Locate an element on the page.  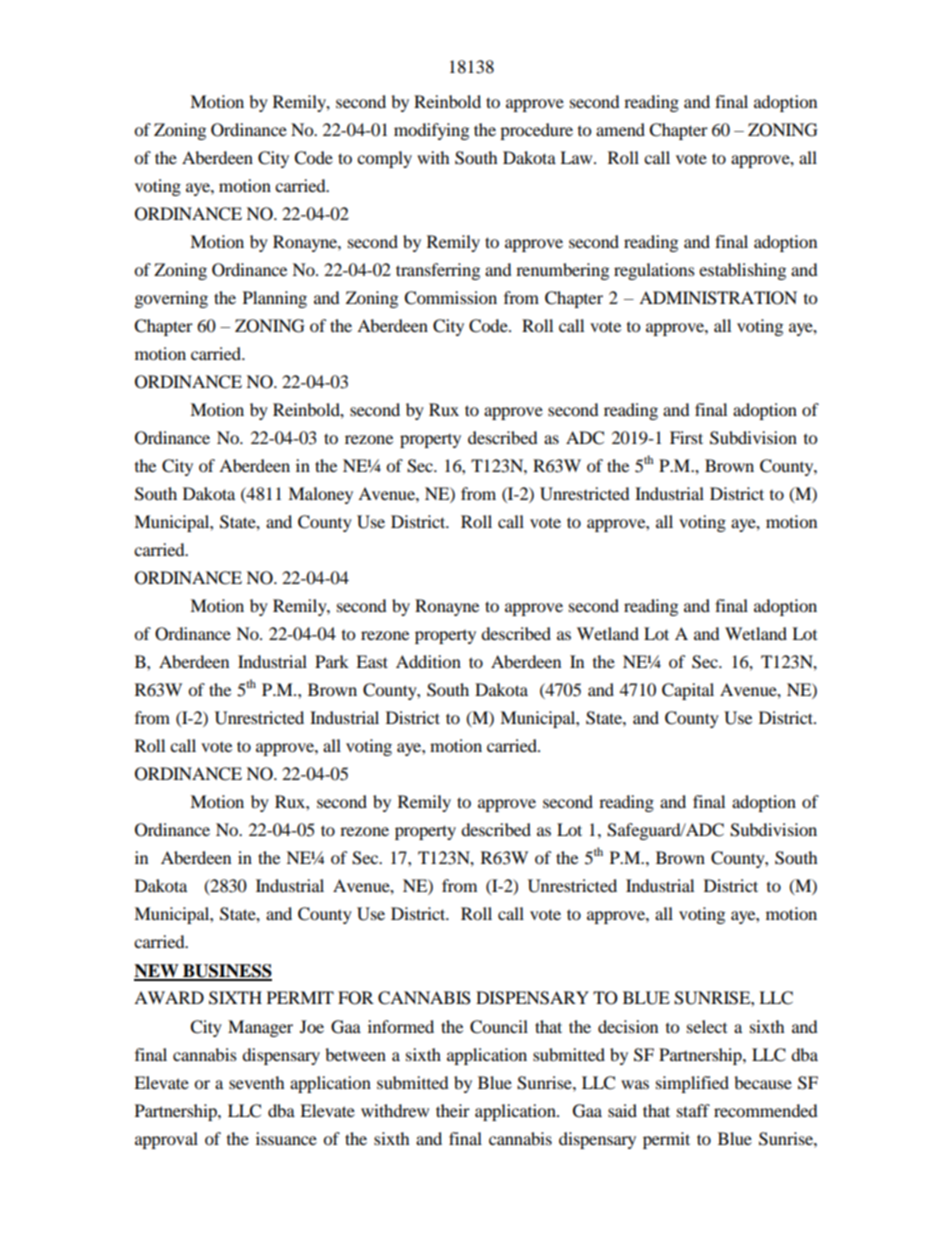
Addition is located at coordinates (428, 661).
